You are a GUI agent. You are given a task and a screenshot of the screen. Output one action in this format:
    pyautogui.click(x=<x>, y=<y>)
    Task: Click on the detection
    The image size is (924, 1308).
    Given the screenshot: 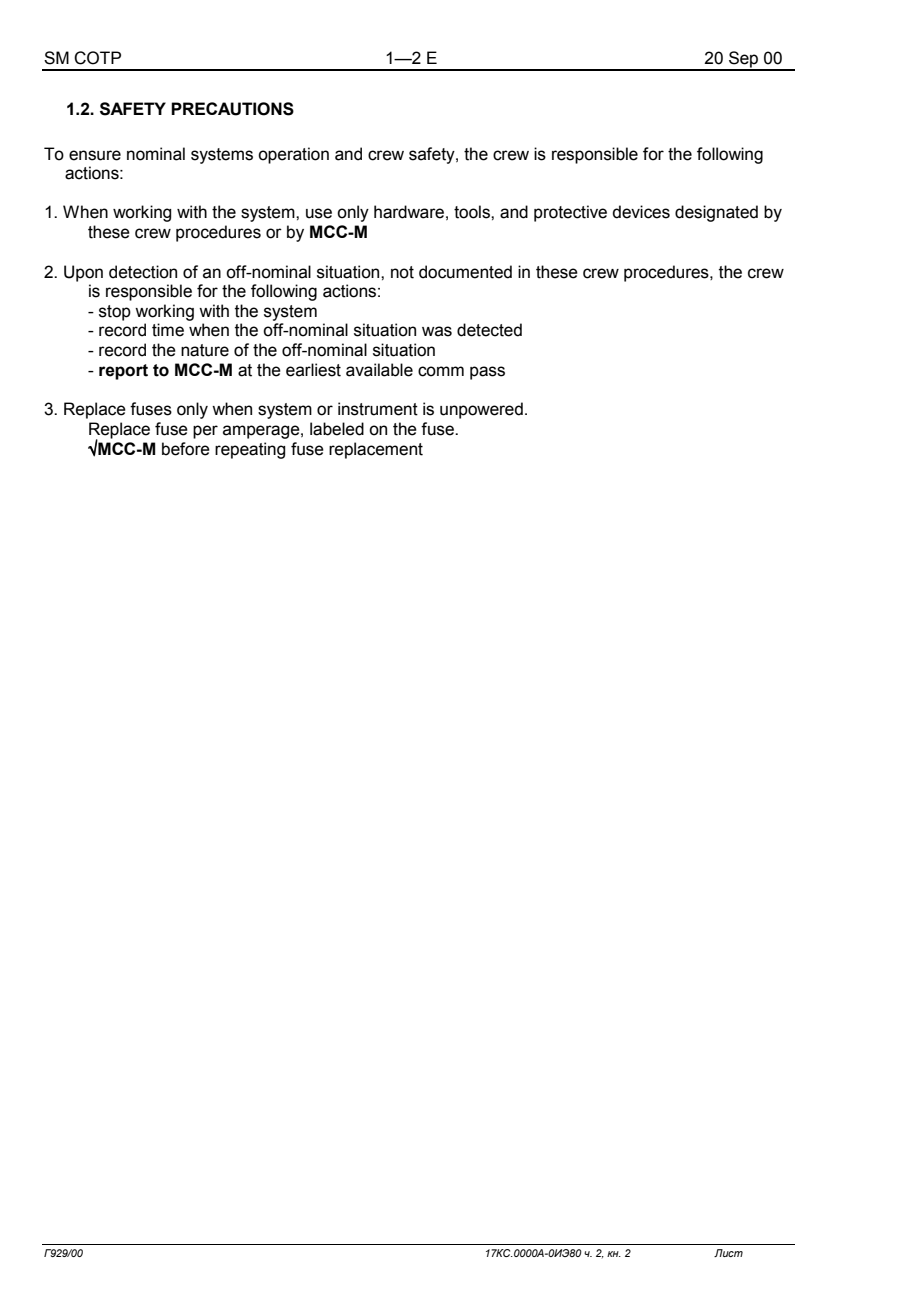 What is the action you would take?
    pyautogui.click(x=143, y=272)
